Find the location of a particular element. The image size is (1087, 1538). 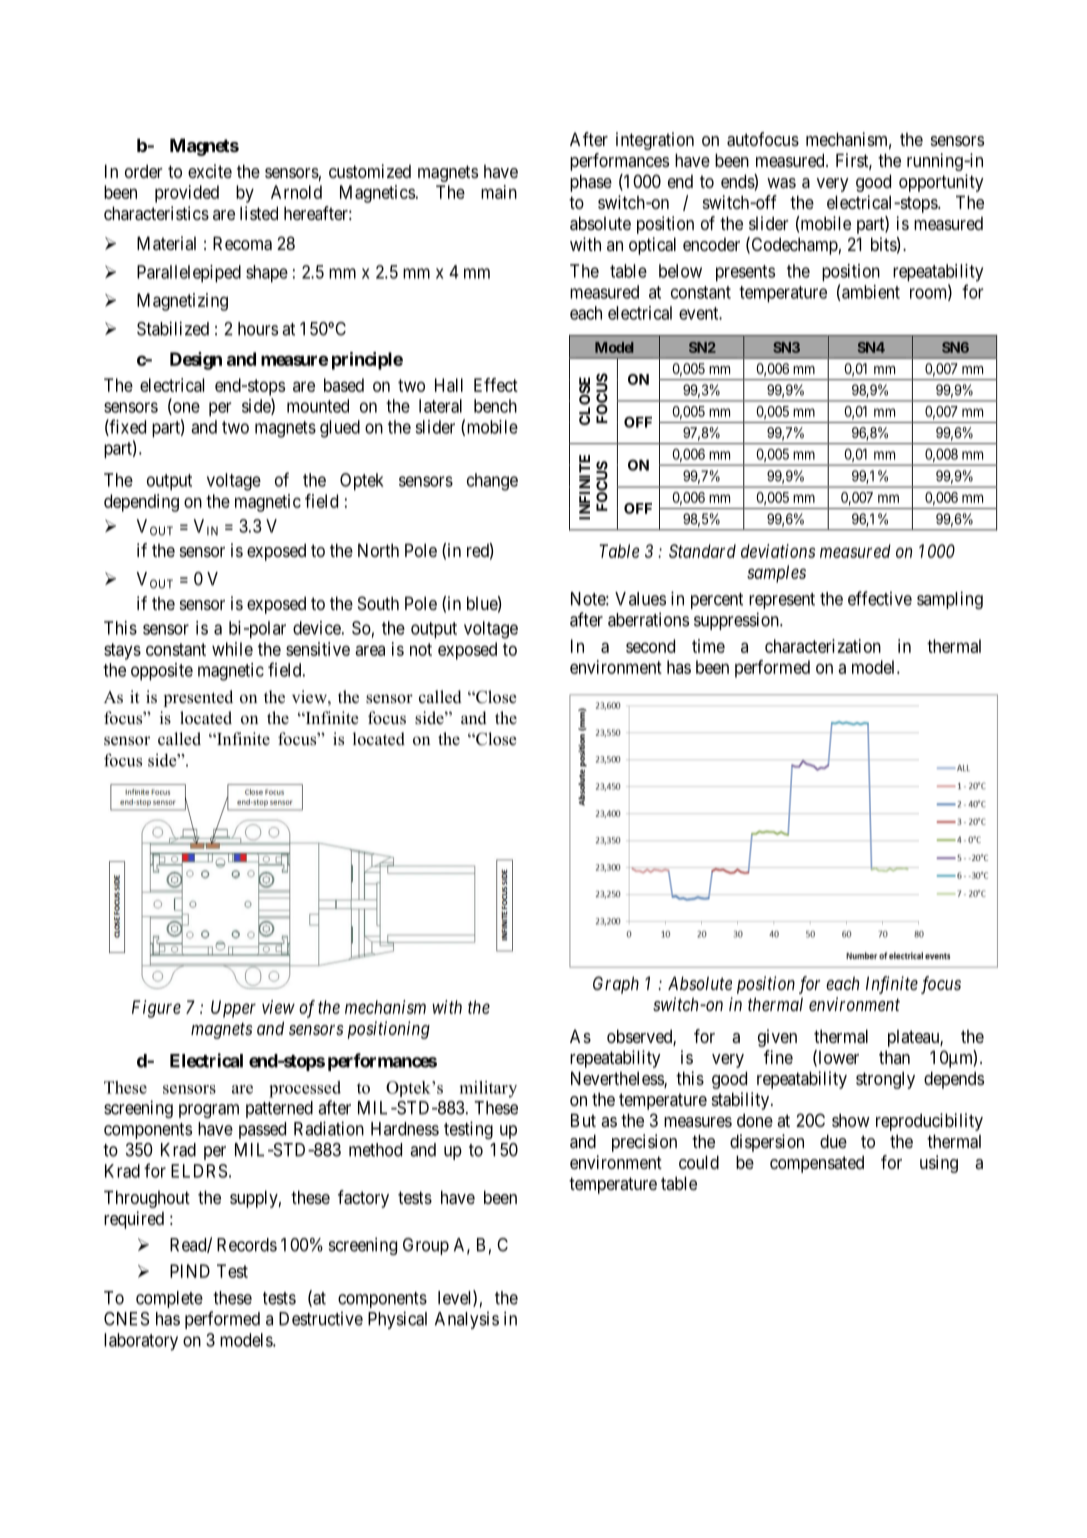

presented is located at coordinates (198, 698).
